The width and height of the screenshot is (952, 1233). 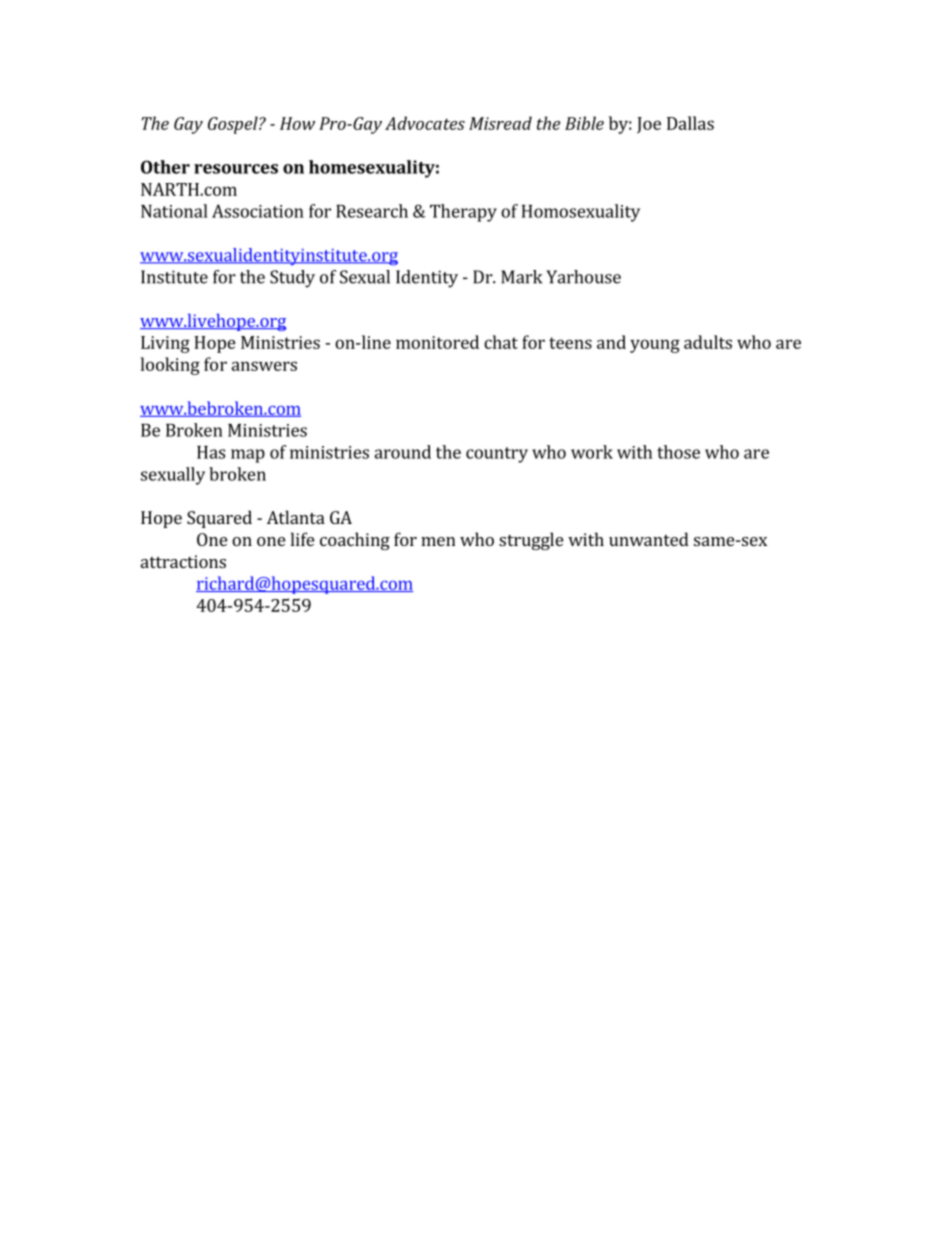 I want to click on attractions, so click(x=183, y=561).
